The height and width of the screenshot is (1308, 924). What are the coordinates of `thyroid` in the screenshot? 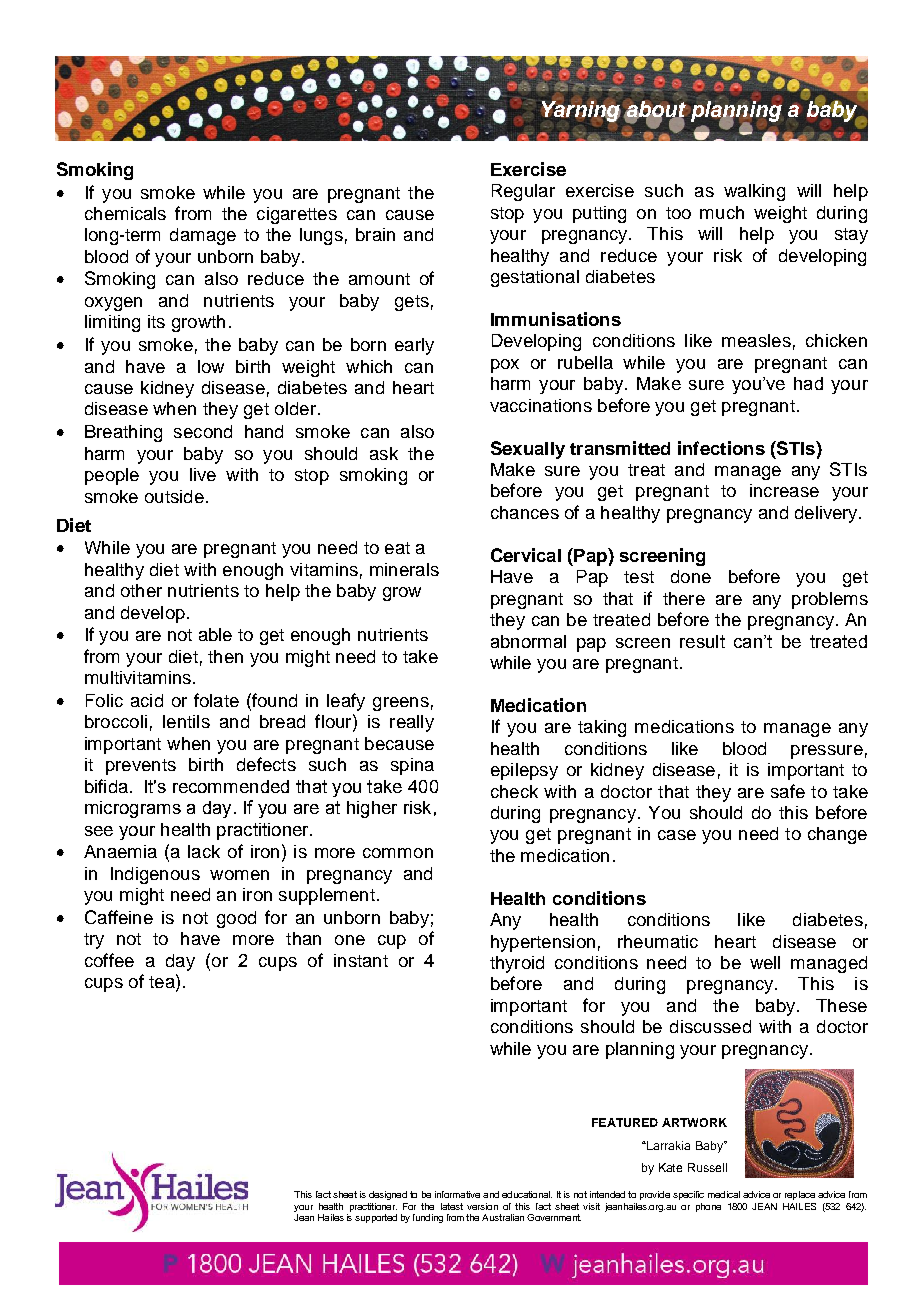 It's located at (517, 964).
